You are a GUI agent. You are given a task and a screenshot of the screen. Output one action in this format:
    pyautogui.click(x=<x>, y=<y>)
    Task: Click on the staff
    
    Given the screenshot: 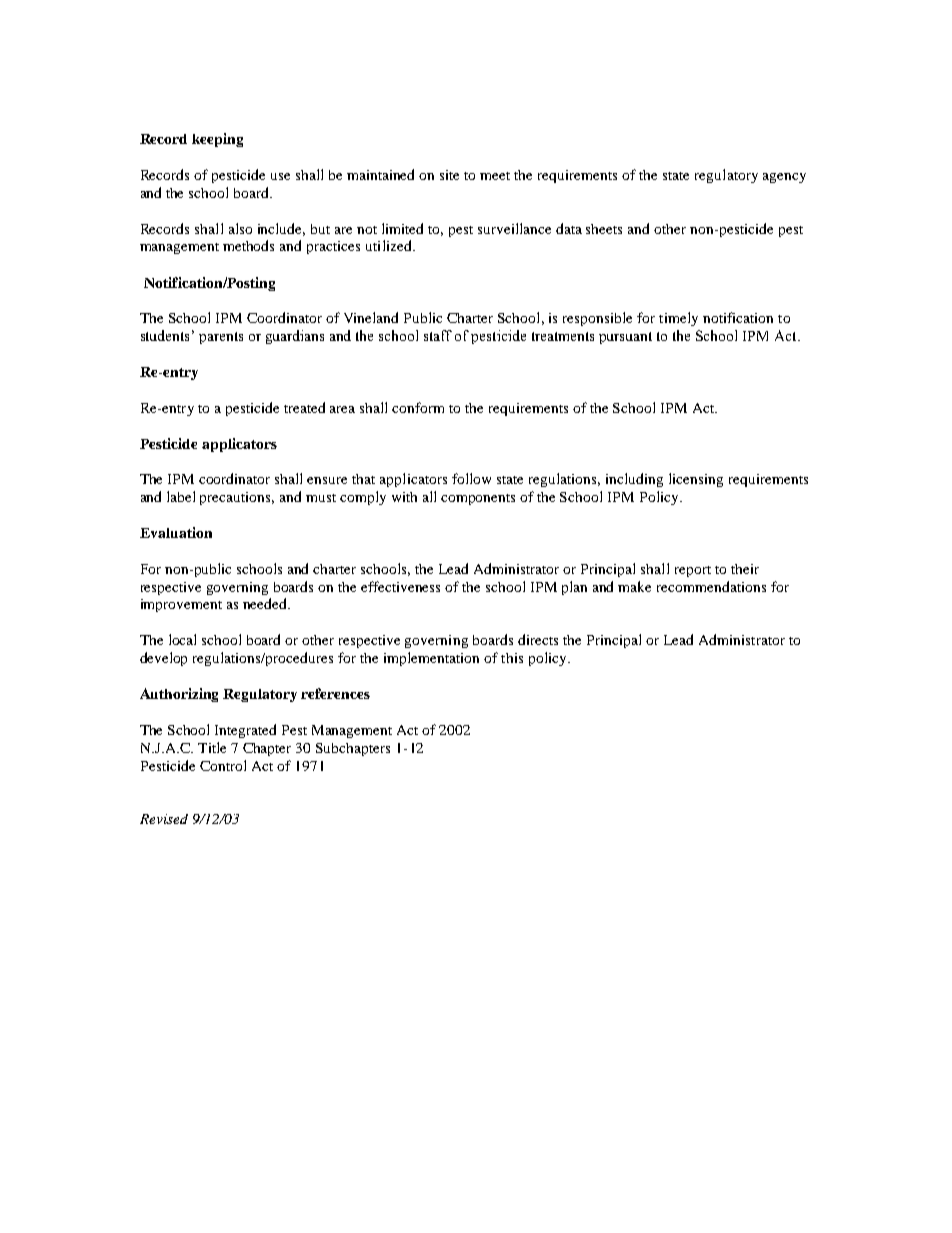 What is the action you would take?
    pyautogui.click(x=438, y=335)
